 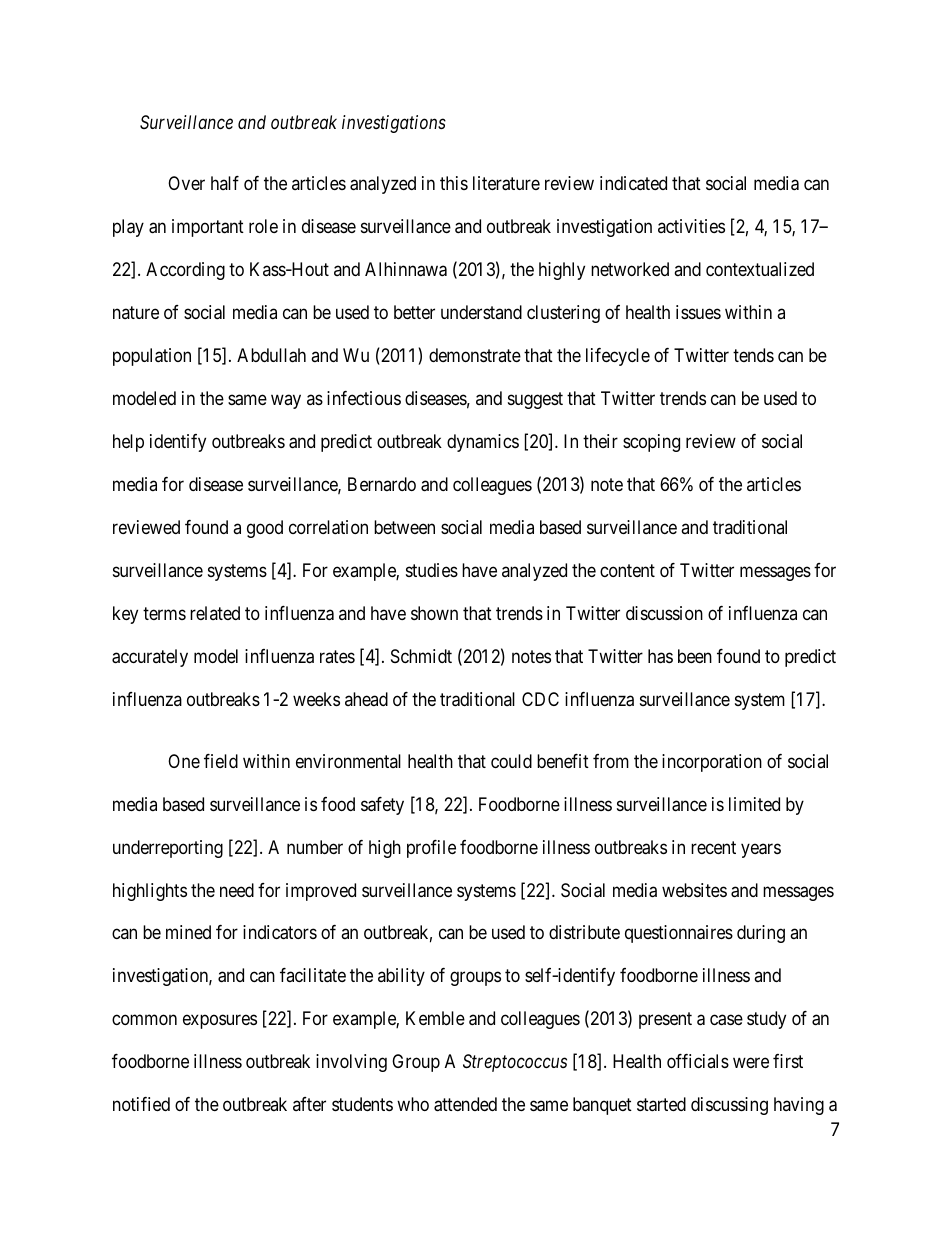 I want to click on attended, so click(x=465, y=1104).
